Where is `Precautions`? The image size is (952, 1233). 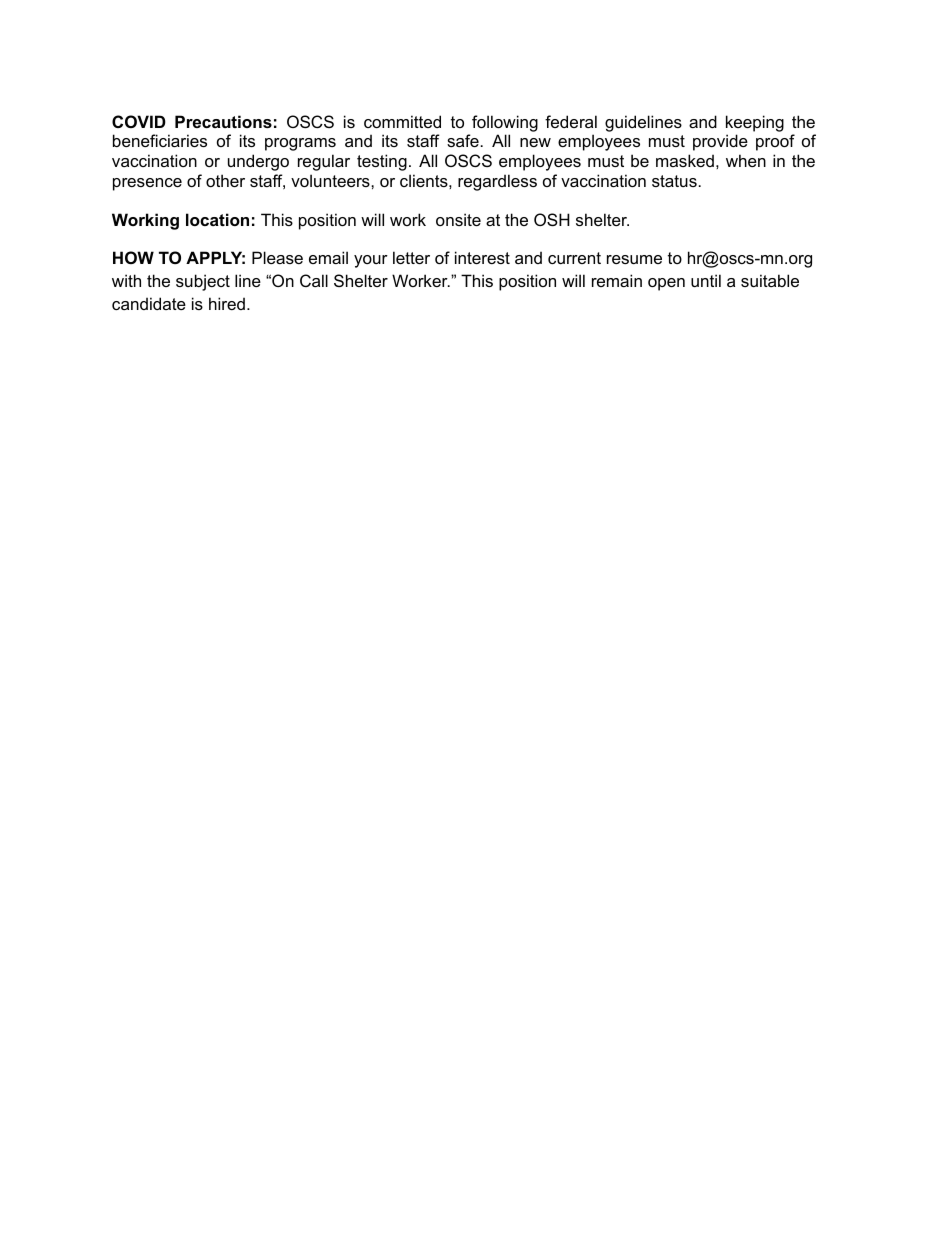
Precautions is located at coordinates (223, 121).
